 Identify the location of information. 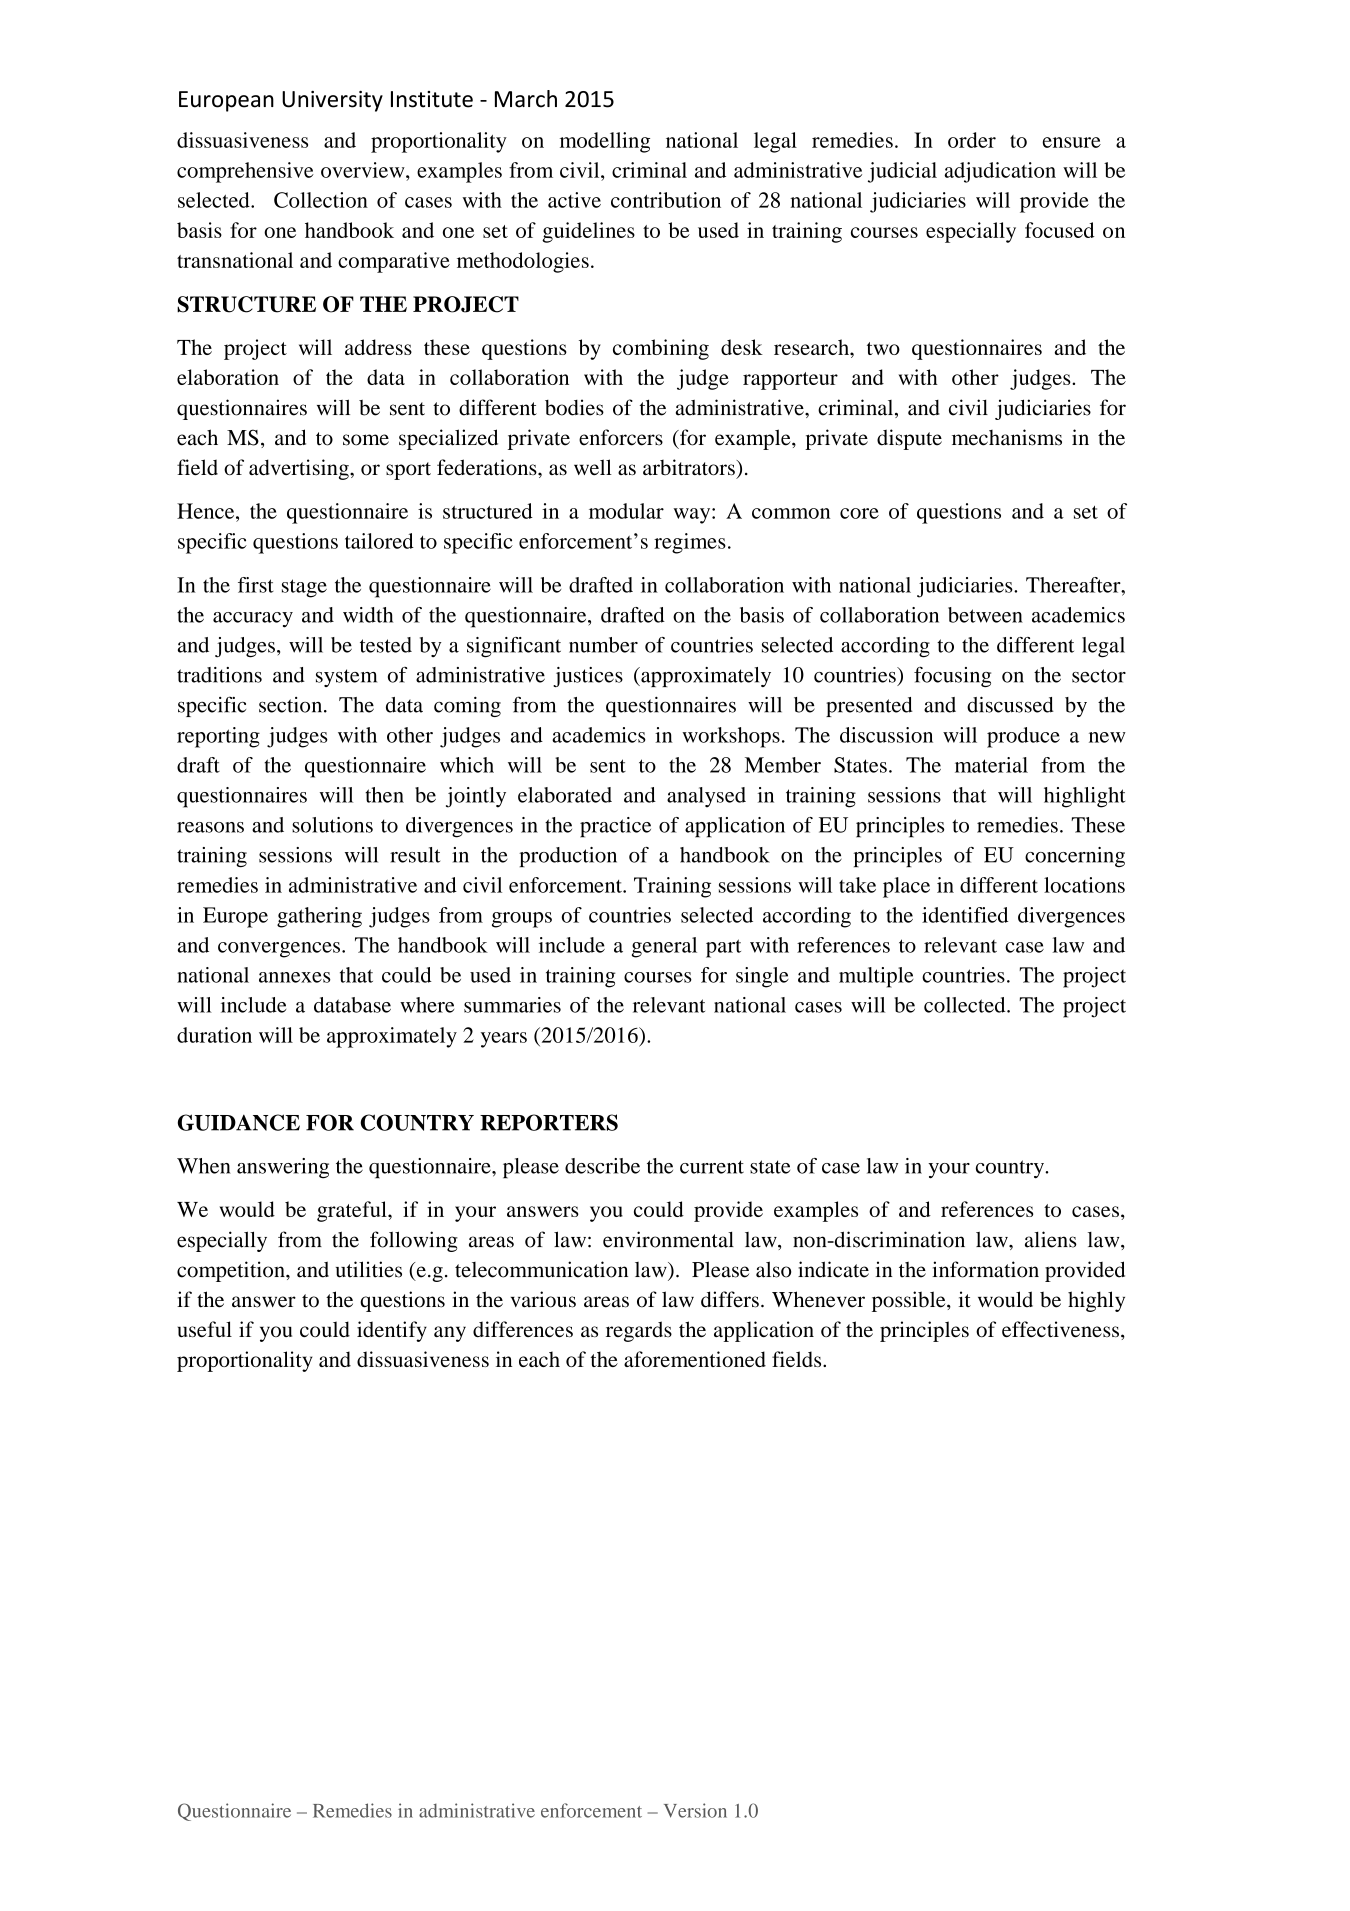
(985, 1269).
